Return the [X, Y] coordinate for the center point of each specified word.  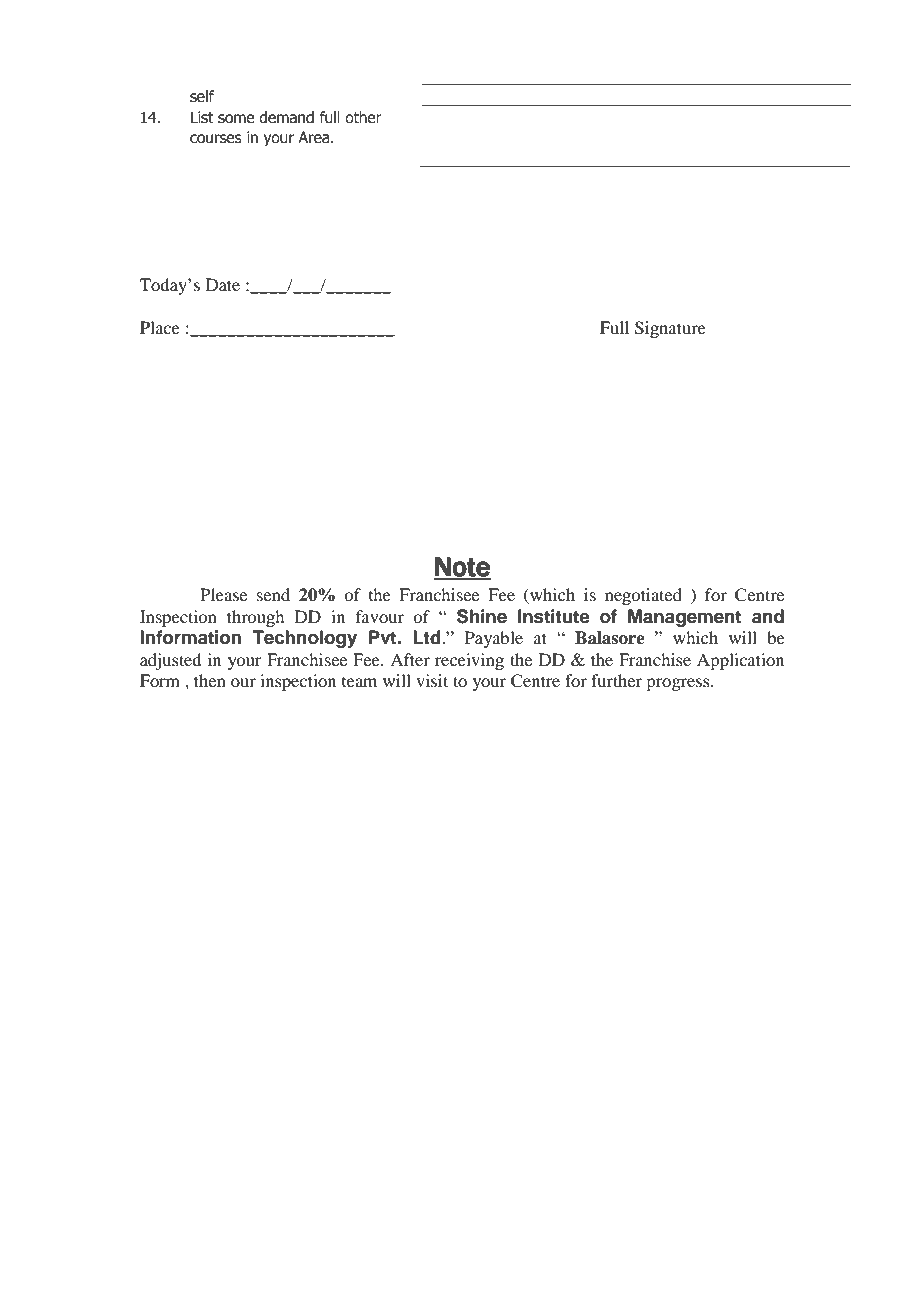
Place [160, 327]
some [236, 119]
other [363, 117]
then [210, 680]
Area [315, 137]
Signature [670, 329]
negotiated [643, 596]
